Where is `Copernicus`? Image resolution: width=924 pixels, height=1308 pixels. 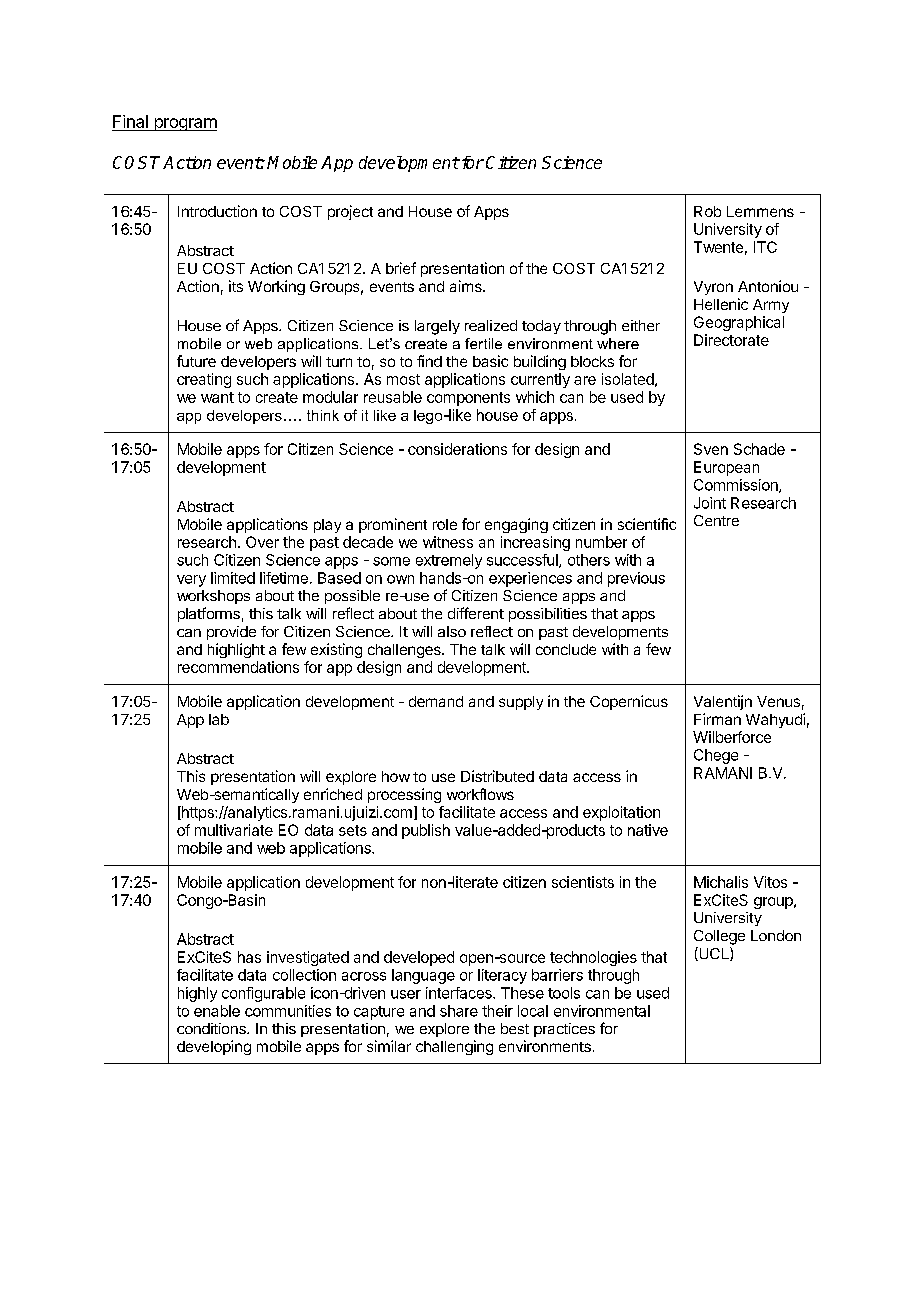
Copernicus is located at coordinates (629, 702).
